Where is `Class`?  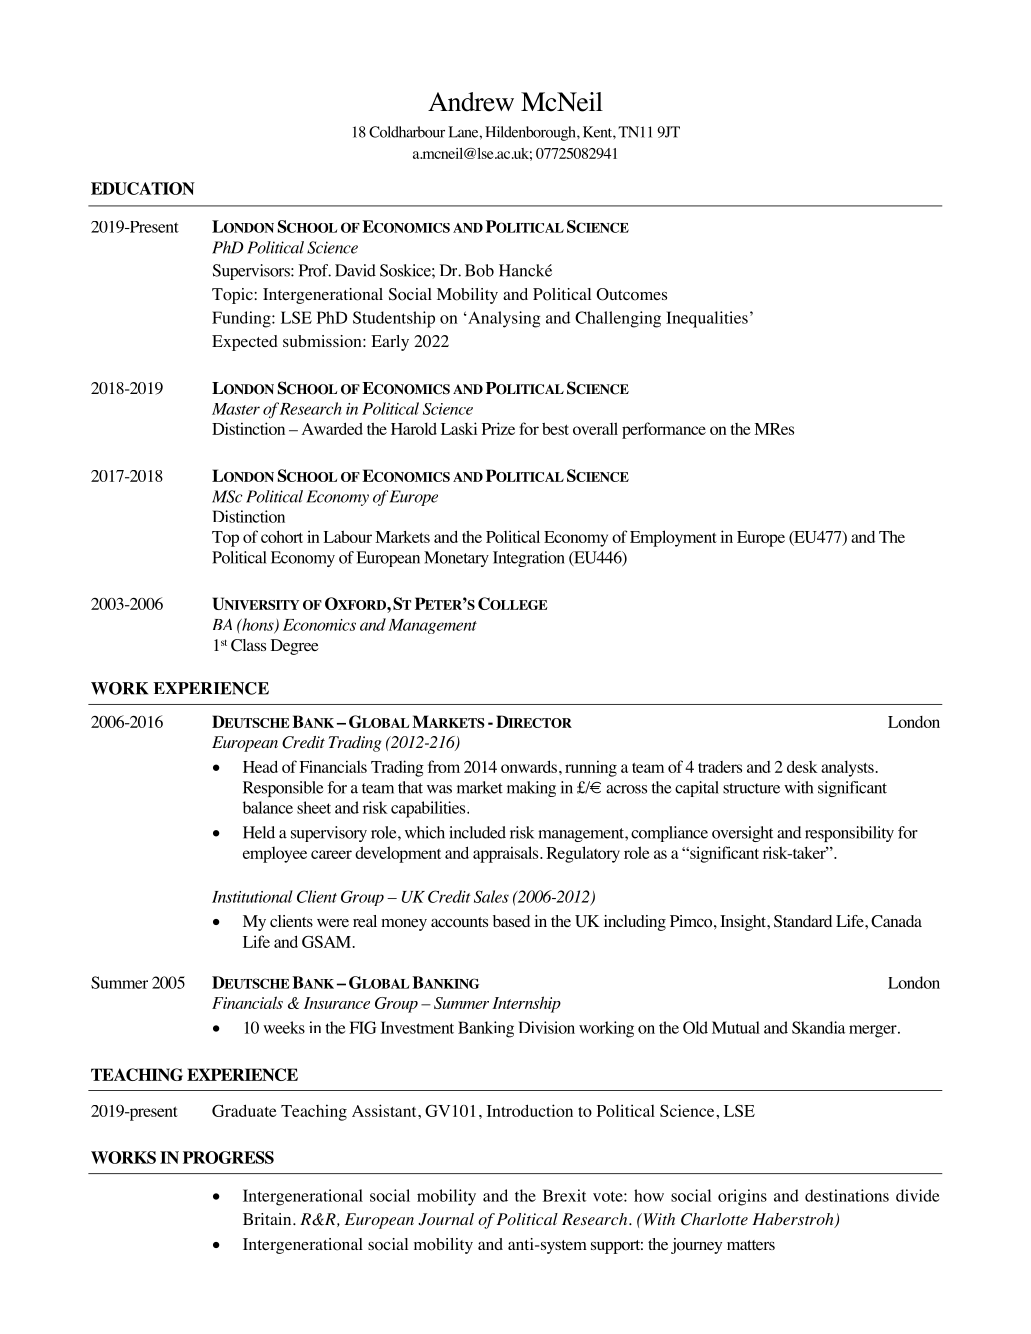
Class is located at coordinates (248, 645).
